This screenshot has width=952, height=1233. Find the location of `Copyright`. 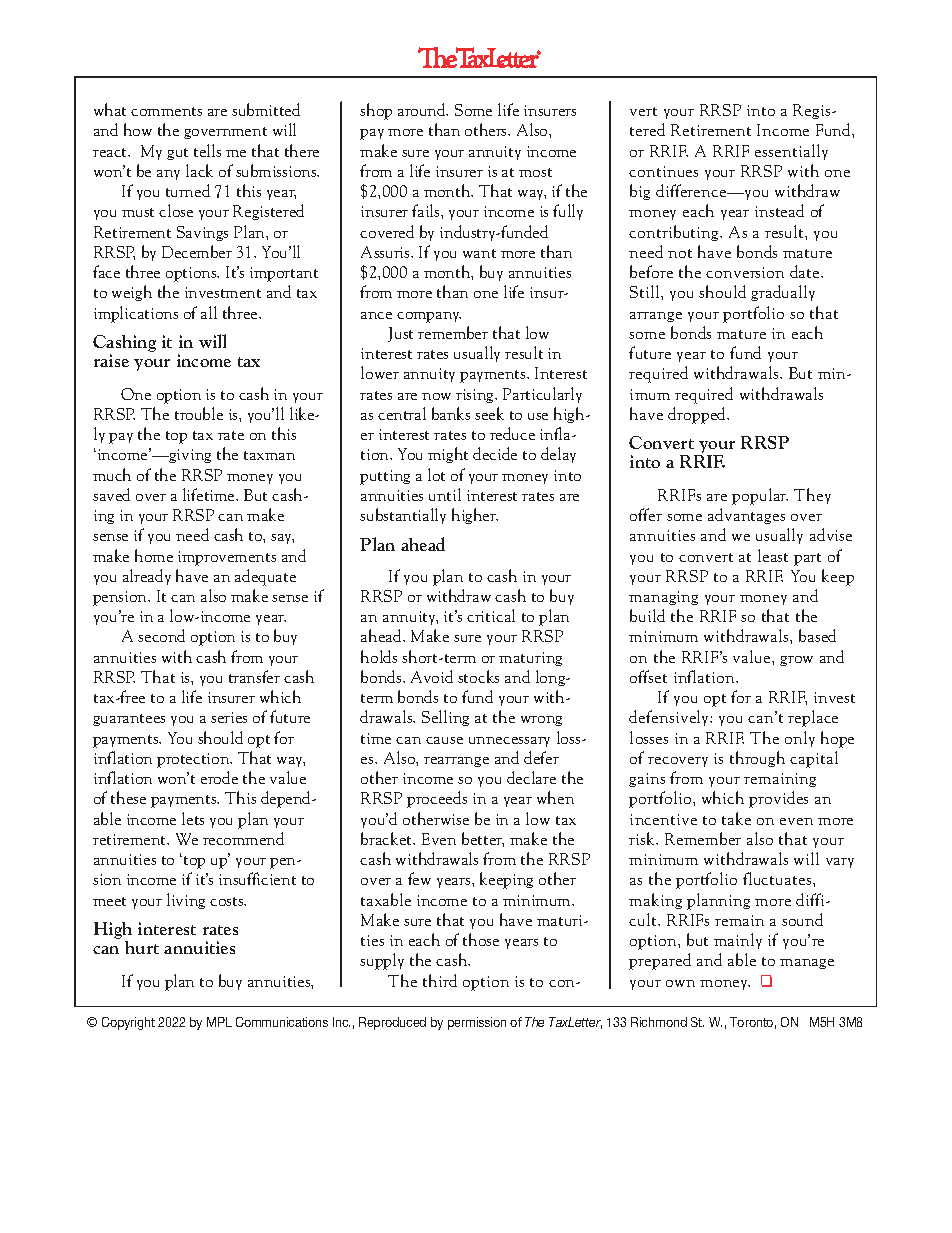

Copyright is located at coordinates (128, 1023).
